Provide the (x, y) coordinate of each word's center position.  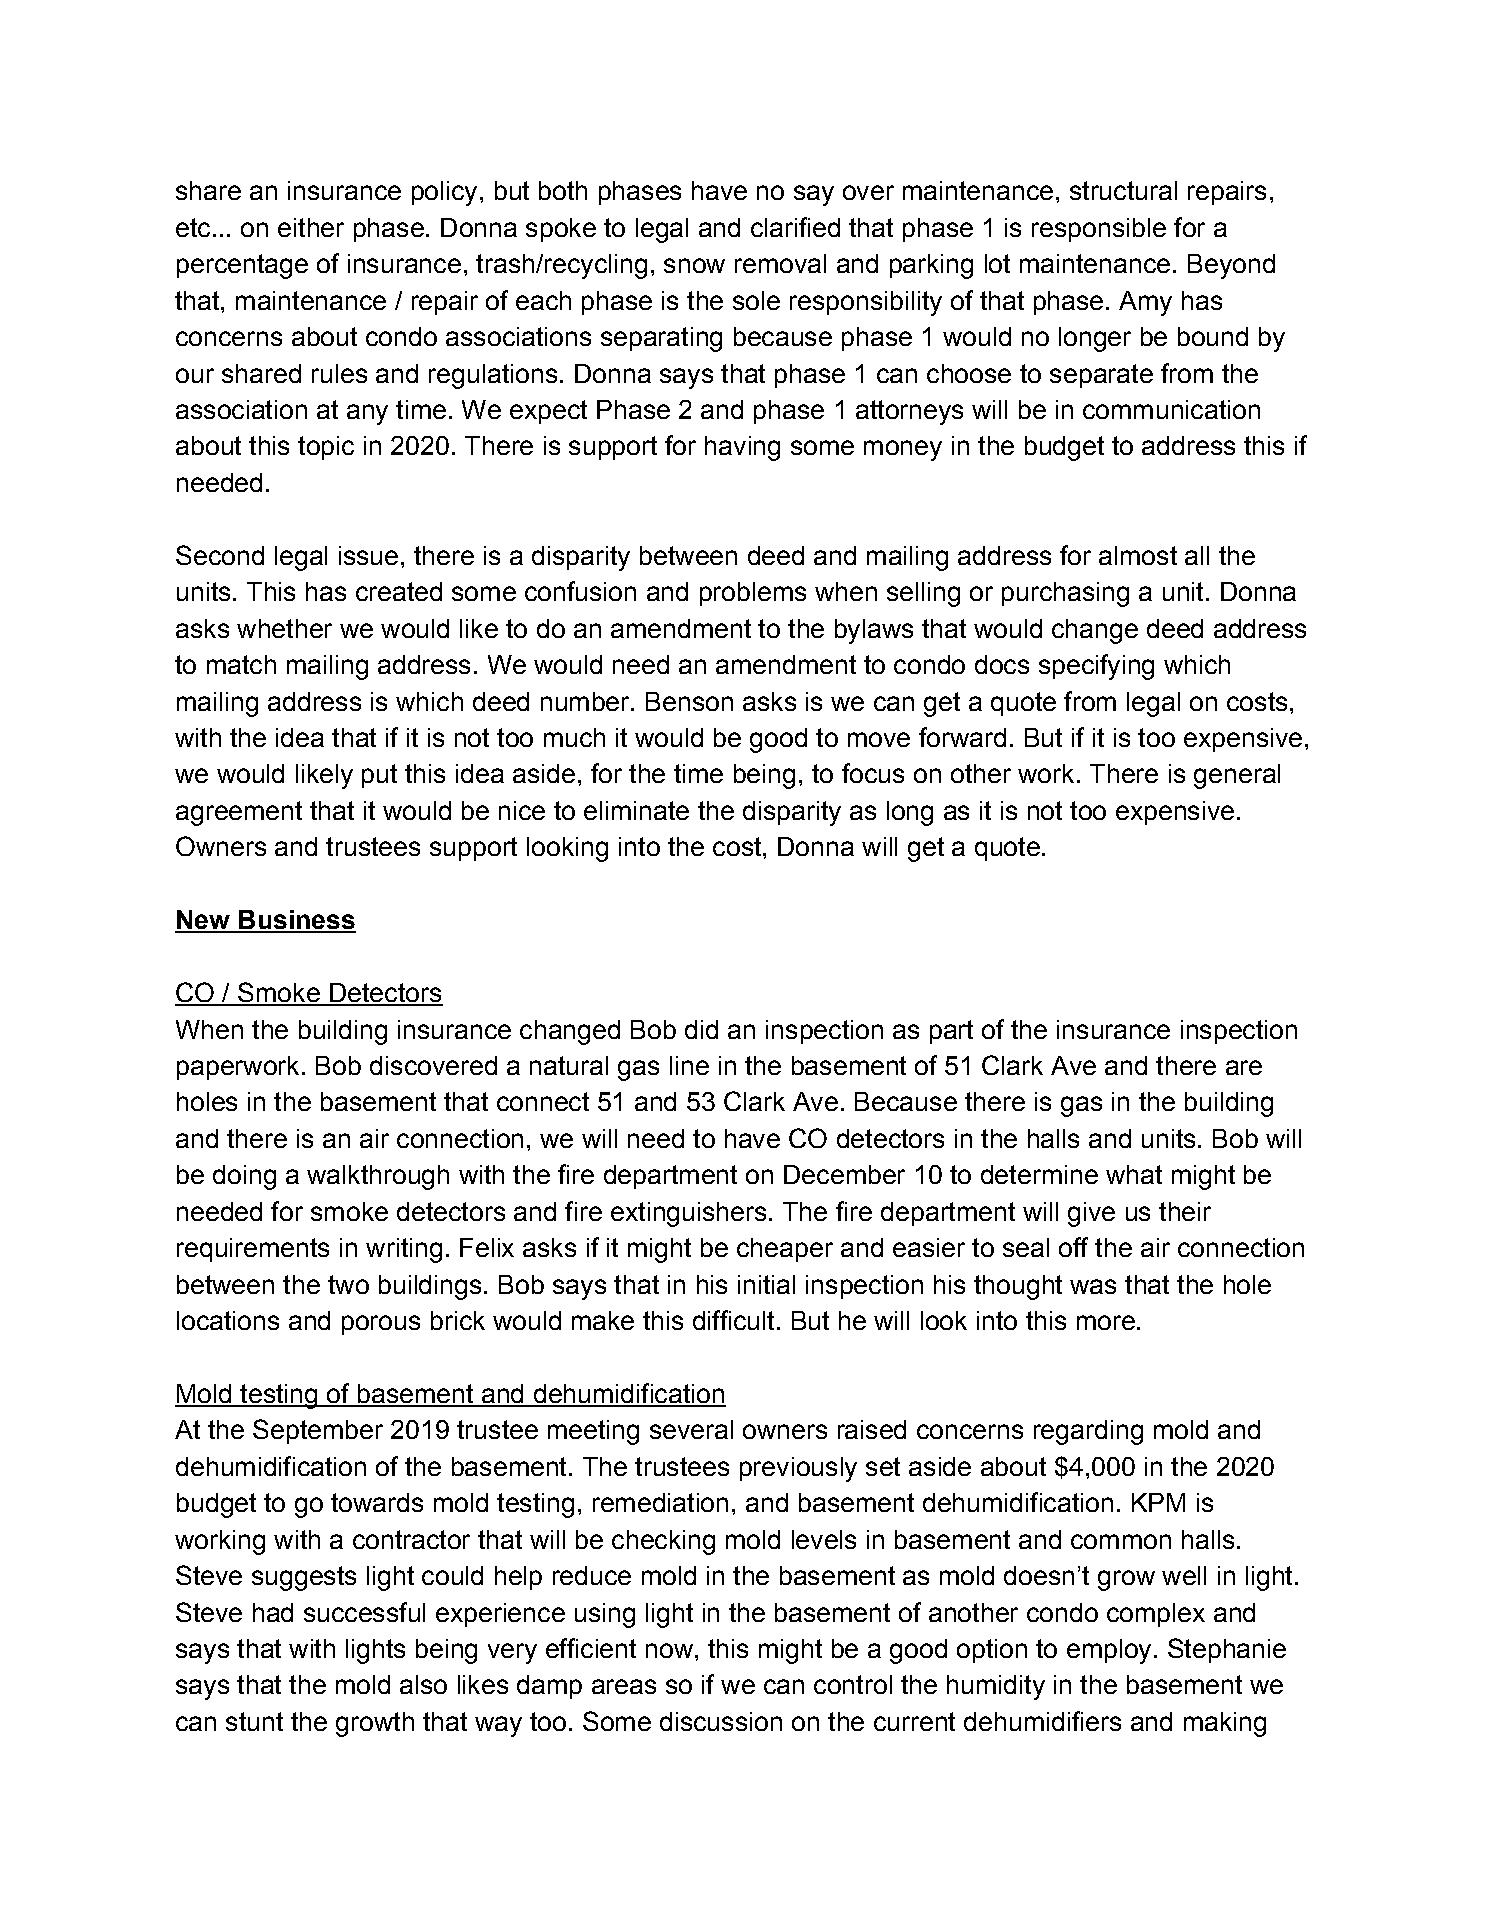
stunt (254, 1721)
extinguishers (688, 1214)
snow (694, 265)
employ (1109, 1651)
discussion (721, 1721)
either (311, 227)
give (1091, 1214)
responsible (1099, 230)
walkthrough (378, 1177)
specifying (1096, 667)
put (379, 776)
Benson (689, 701)
